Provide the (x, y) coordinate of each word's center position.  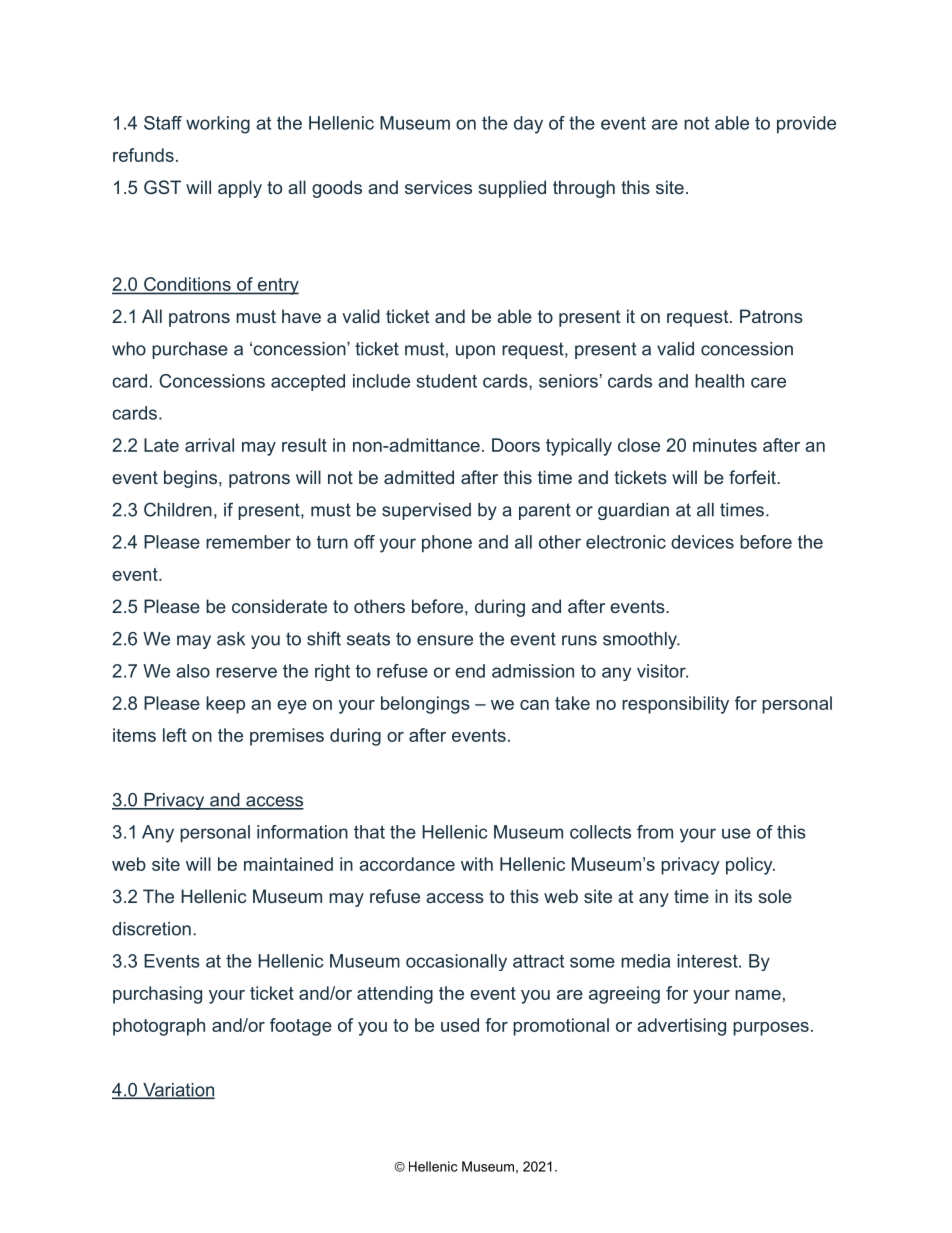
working (218, 125)
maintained (288, 864)
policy (750, 866)
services (438, 187)
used (460, 1025)
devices (702, 542)
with (477, 864)
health (719, 381)
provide (806, 124)
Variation (178, 1091)
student (447, 381)
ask (231, 639)
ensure (445, 640)
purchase (190, 350)
